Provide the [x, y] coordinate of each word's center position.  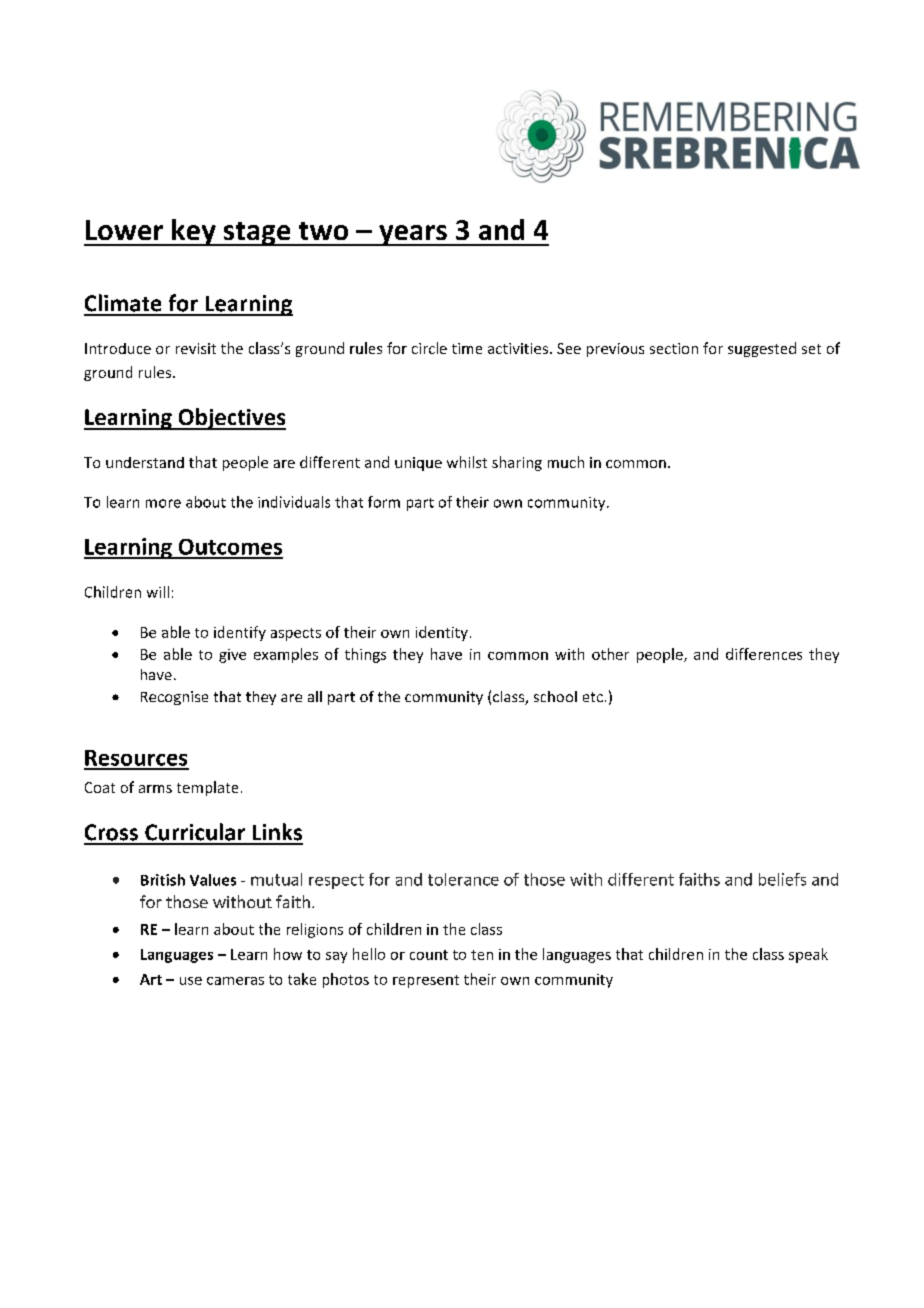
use [191, 981]
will [158, 592]
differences [764, 654]
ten [482, 955]
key [194, 232]
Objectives [231, 419]
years [413, 235]
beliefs [782, 879]
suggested [762, 349]
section [674, 348]
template [207, 788]
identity [442, 633]
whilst [467, 462]
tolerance [463, 879]
